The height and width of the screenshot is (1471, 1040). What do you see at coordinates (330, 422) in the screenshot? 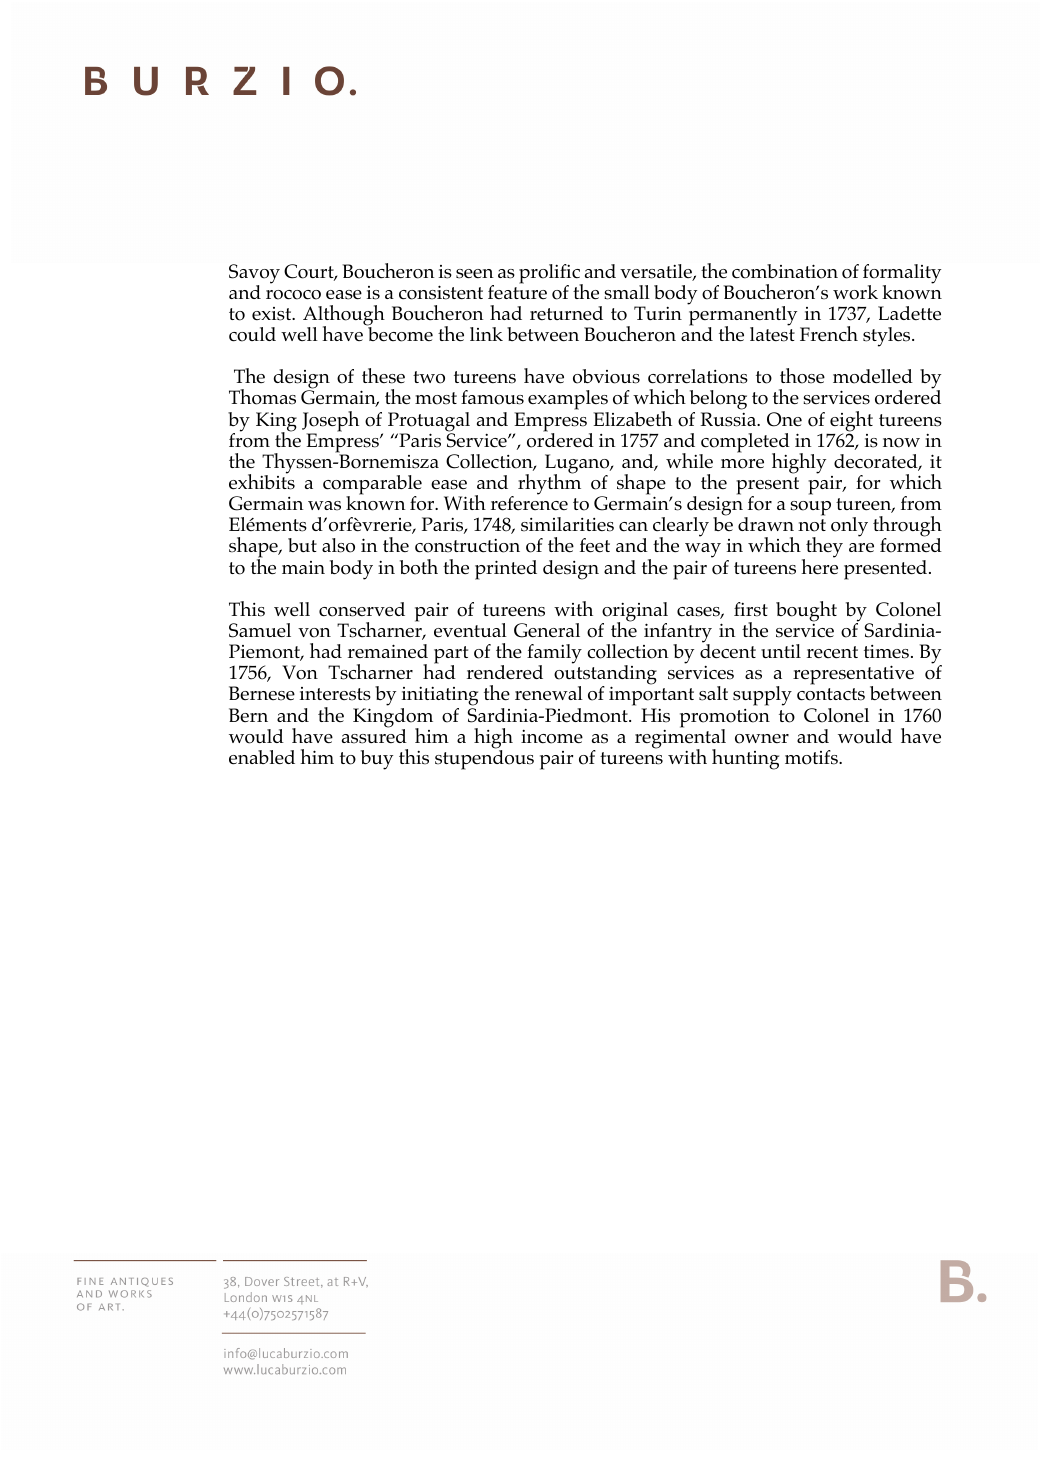
I see `Joseph` at bounding box center [330, 422].
